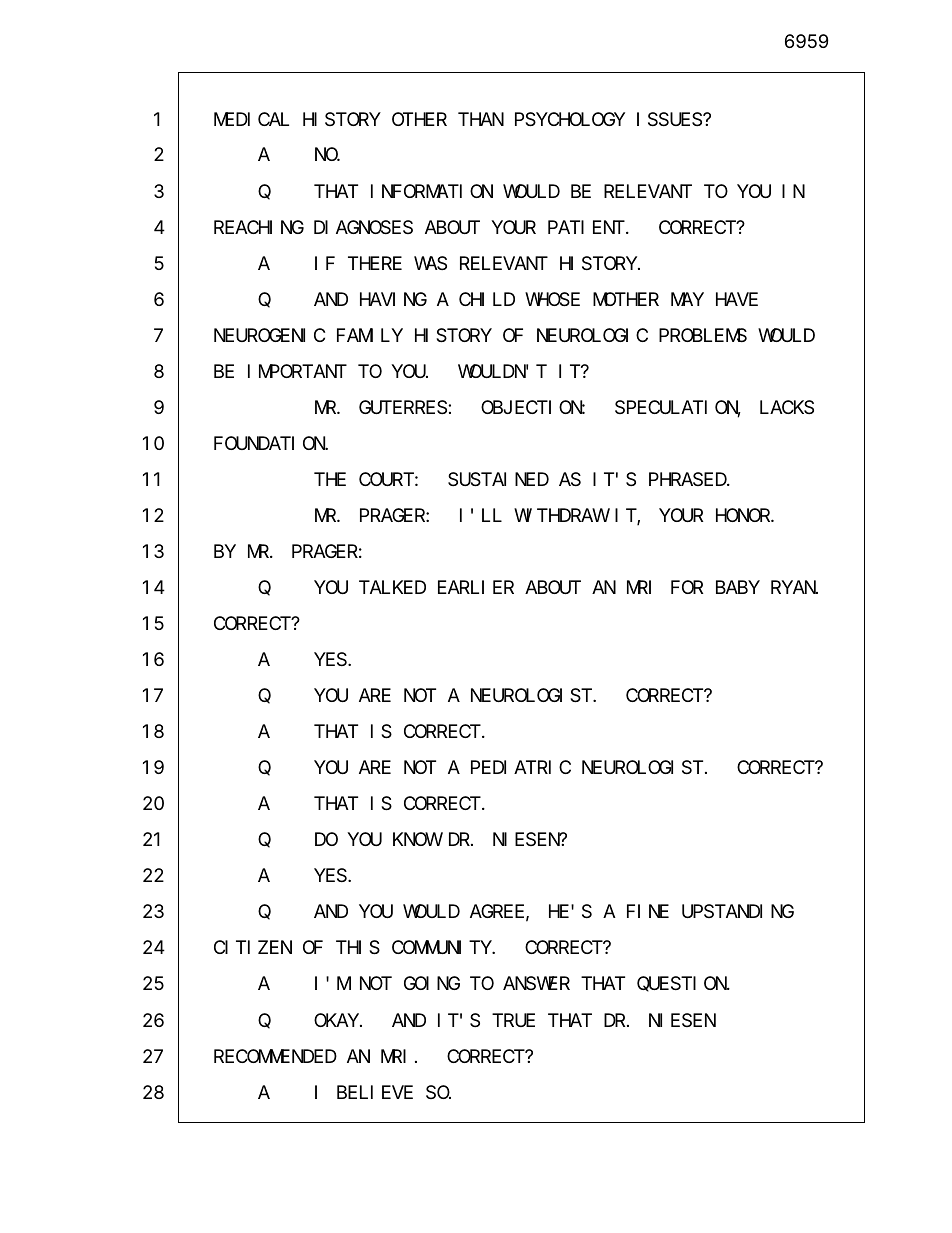 The image size is (952, 1233). Describe the element at coordinates (794, 588) in the page. I see `RYAN` at that location.
